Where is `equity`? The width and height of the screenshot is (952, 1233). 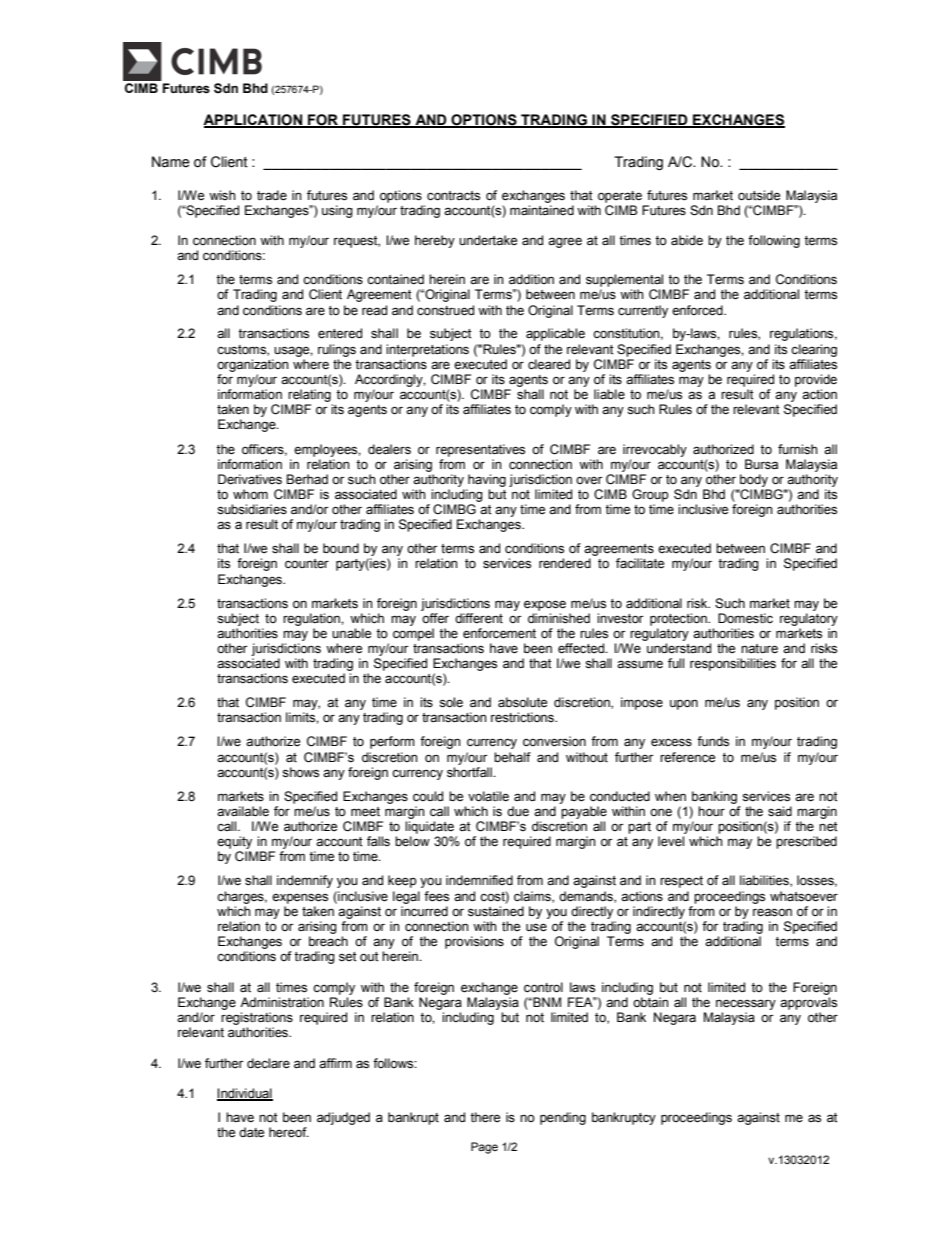 equity is located at coordinates (234, 842).
